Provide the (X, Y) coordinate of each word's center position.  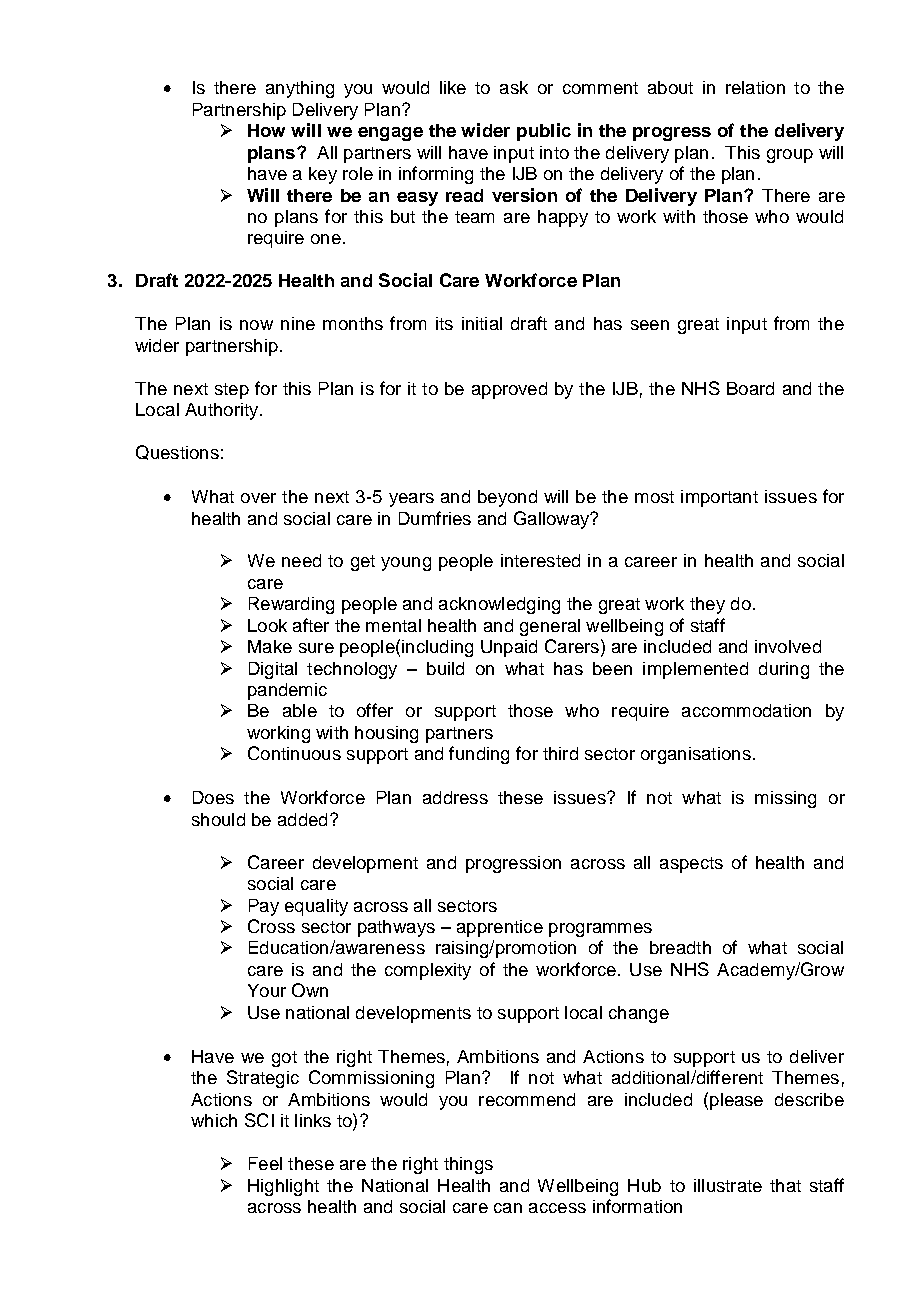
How (266, 130)
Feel (265, 1163)
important (719, 498)
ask (514, 87)
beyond (507, 498)
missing (785, 799)
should (218, 819)
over (258, 498)
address (455, 797)
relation (755, 87)
